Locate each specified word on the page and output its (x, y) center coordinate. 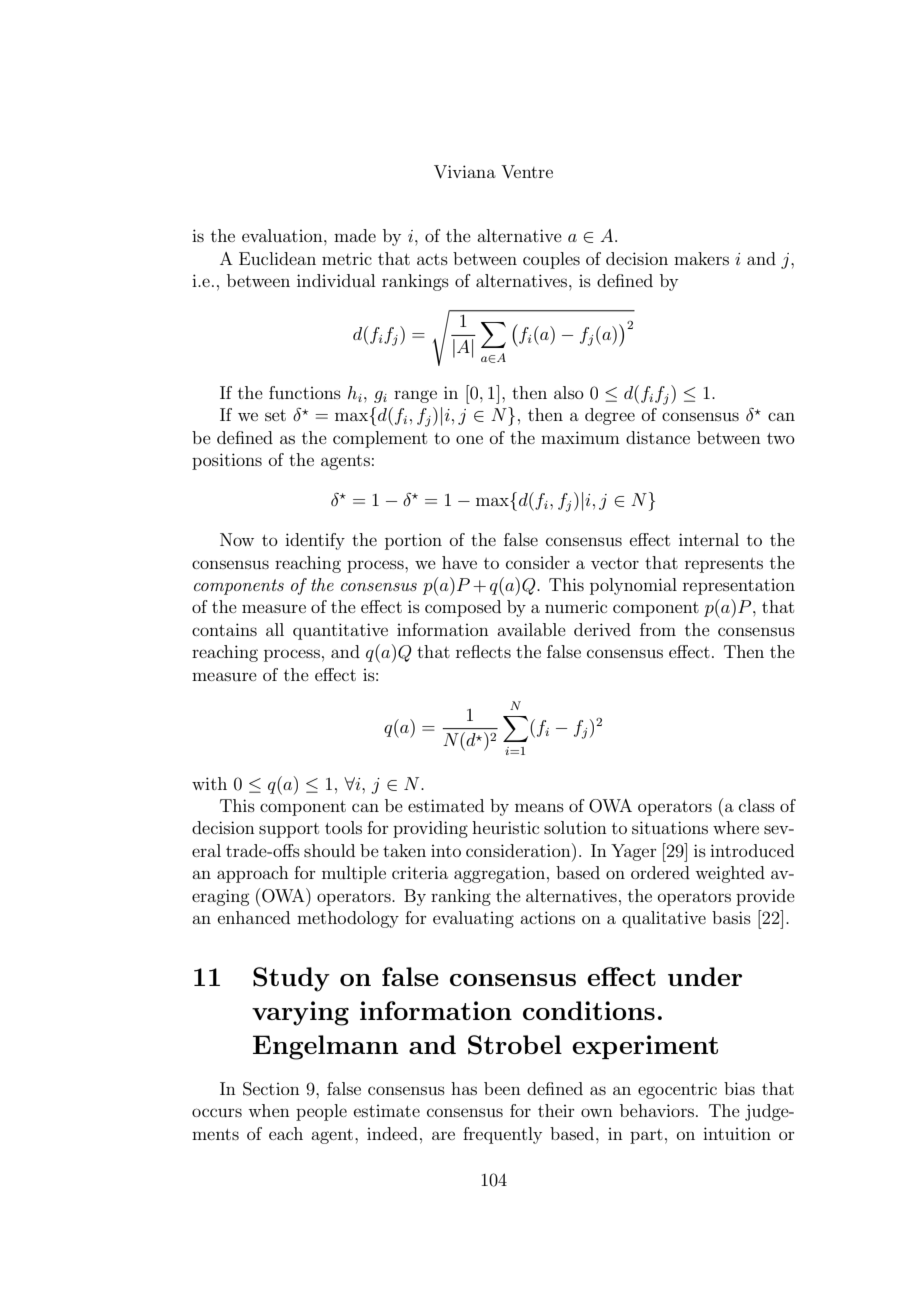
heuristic (505, 827)
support (289, 830)
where (736, 827)
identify (315, 541)
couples (551, 260)
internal (709, 539)
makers (701, 258)
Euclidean (277, 258)
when (269, 1110)
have (459, 562)
